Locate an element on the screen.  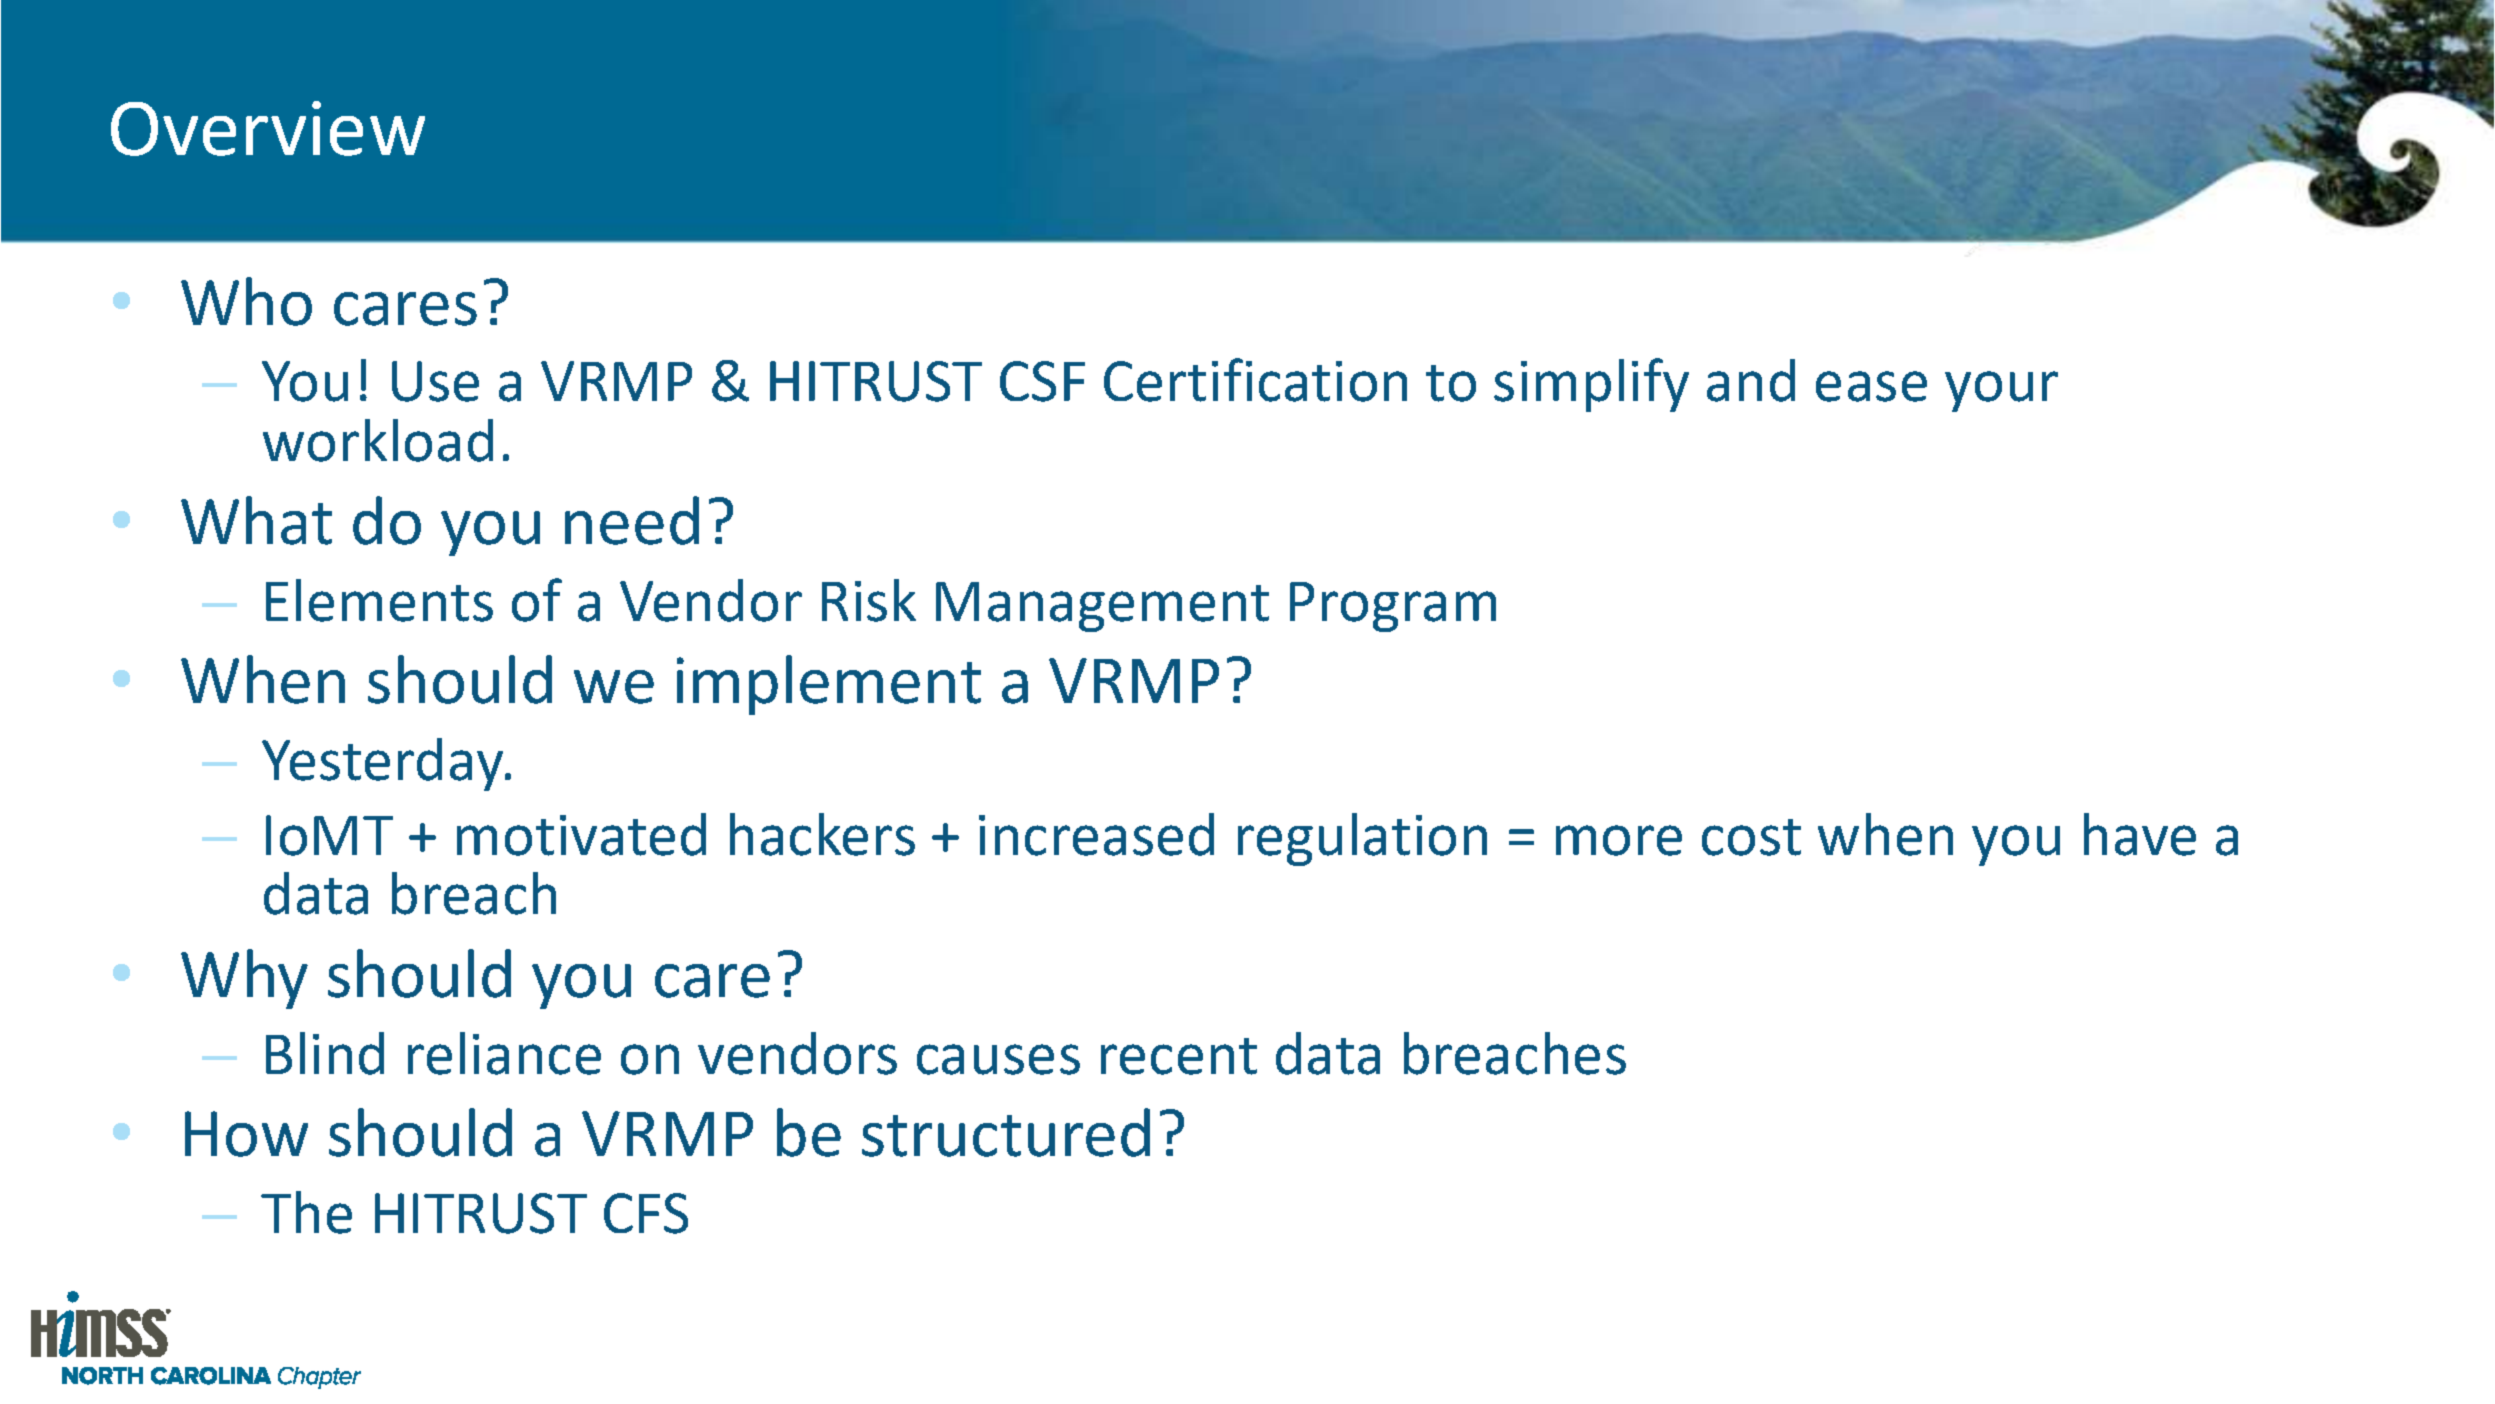
Elements is located at coordinates (379, 600).
